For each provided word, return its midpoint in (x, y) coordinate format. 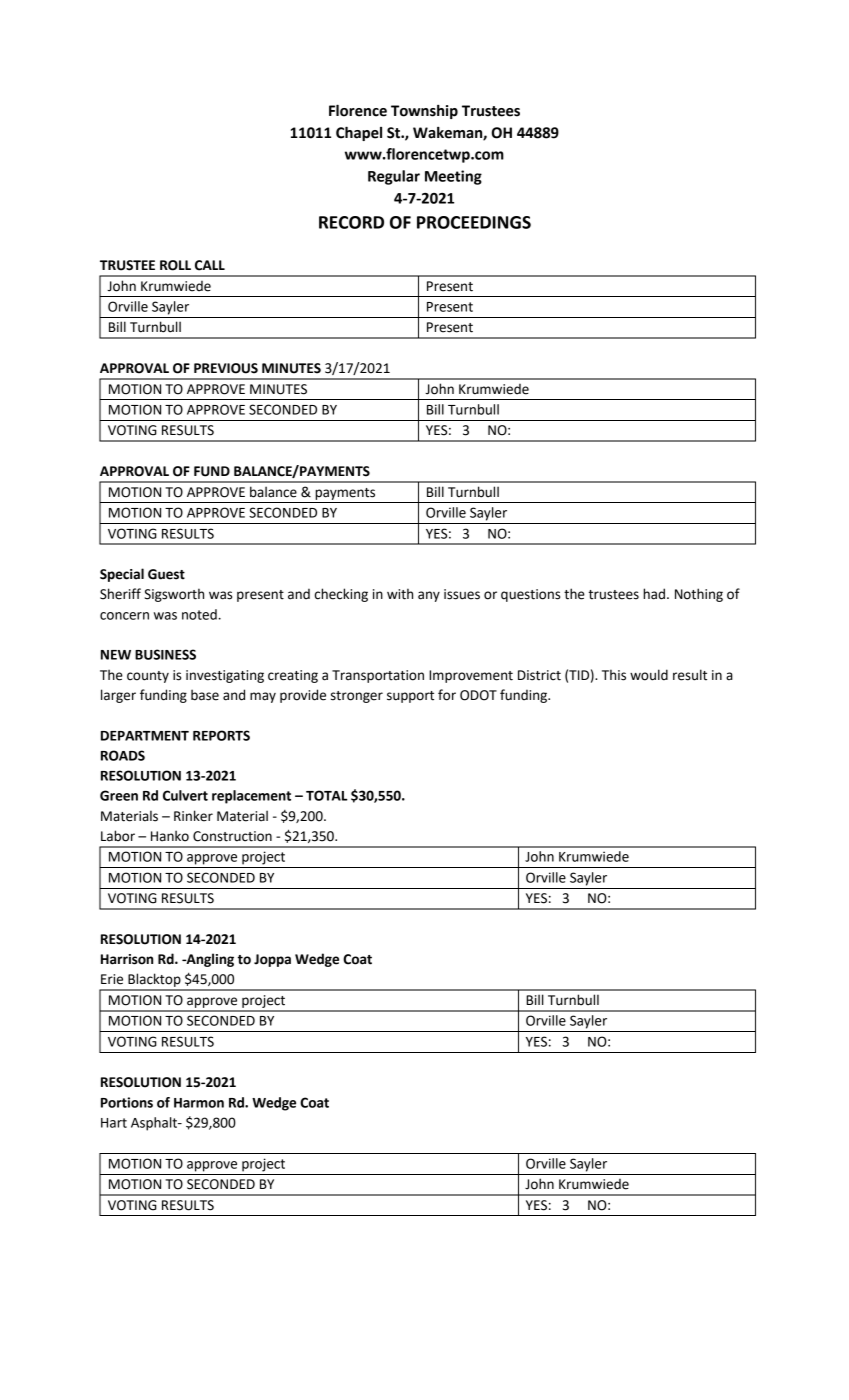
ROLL (175, 265)
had (654, 594)
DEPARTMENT (145, 736)
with (400, 594)
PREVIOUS (226, 368)
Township (424, 112)
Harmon (199, 1103)
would (649, 675)
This (614, 675)
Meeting (453, 177)
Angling (209, 960)
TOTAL (327, 795)
